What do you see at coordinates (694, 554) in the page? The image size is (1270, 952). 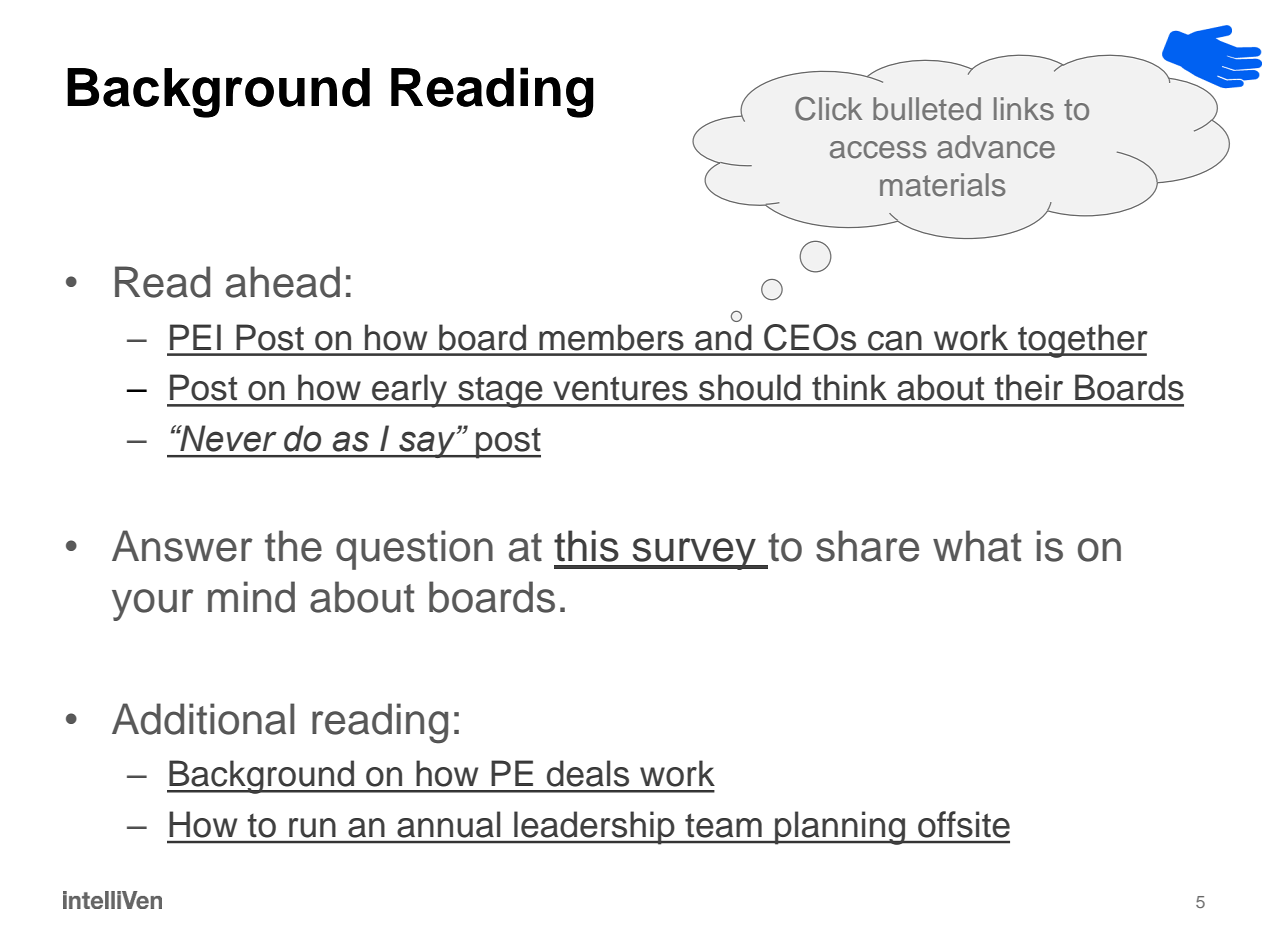 I see `survey` at bounding box center [694, 554].
